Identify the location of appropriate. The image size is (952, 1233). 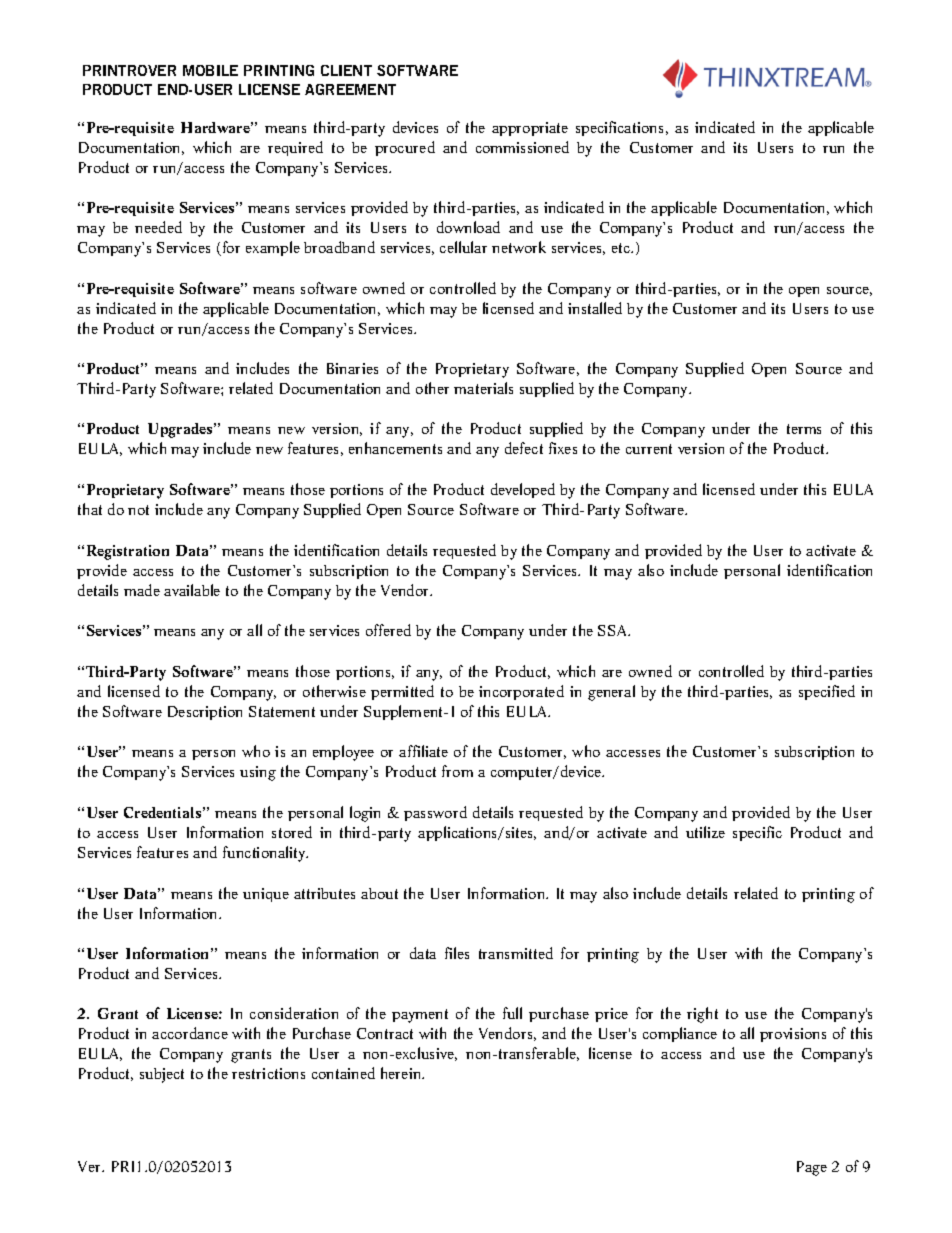
(530, 129).
